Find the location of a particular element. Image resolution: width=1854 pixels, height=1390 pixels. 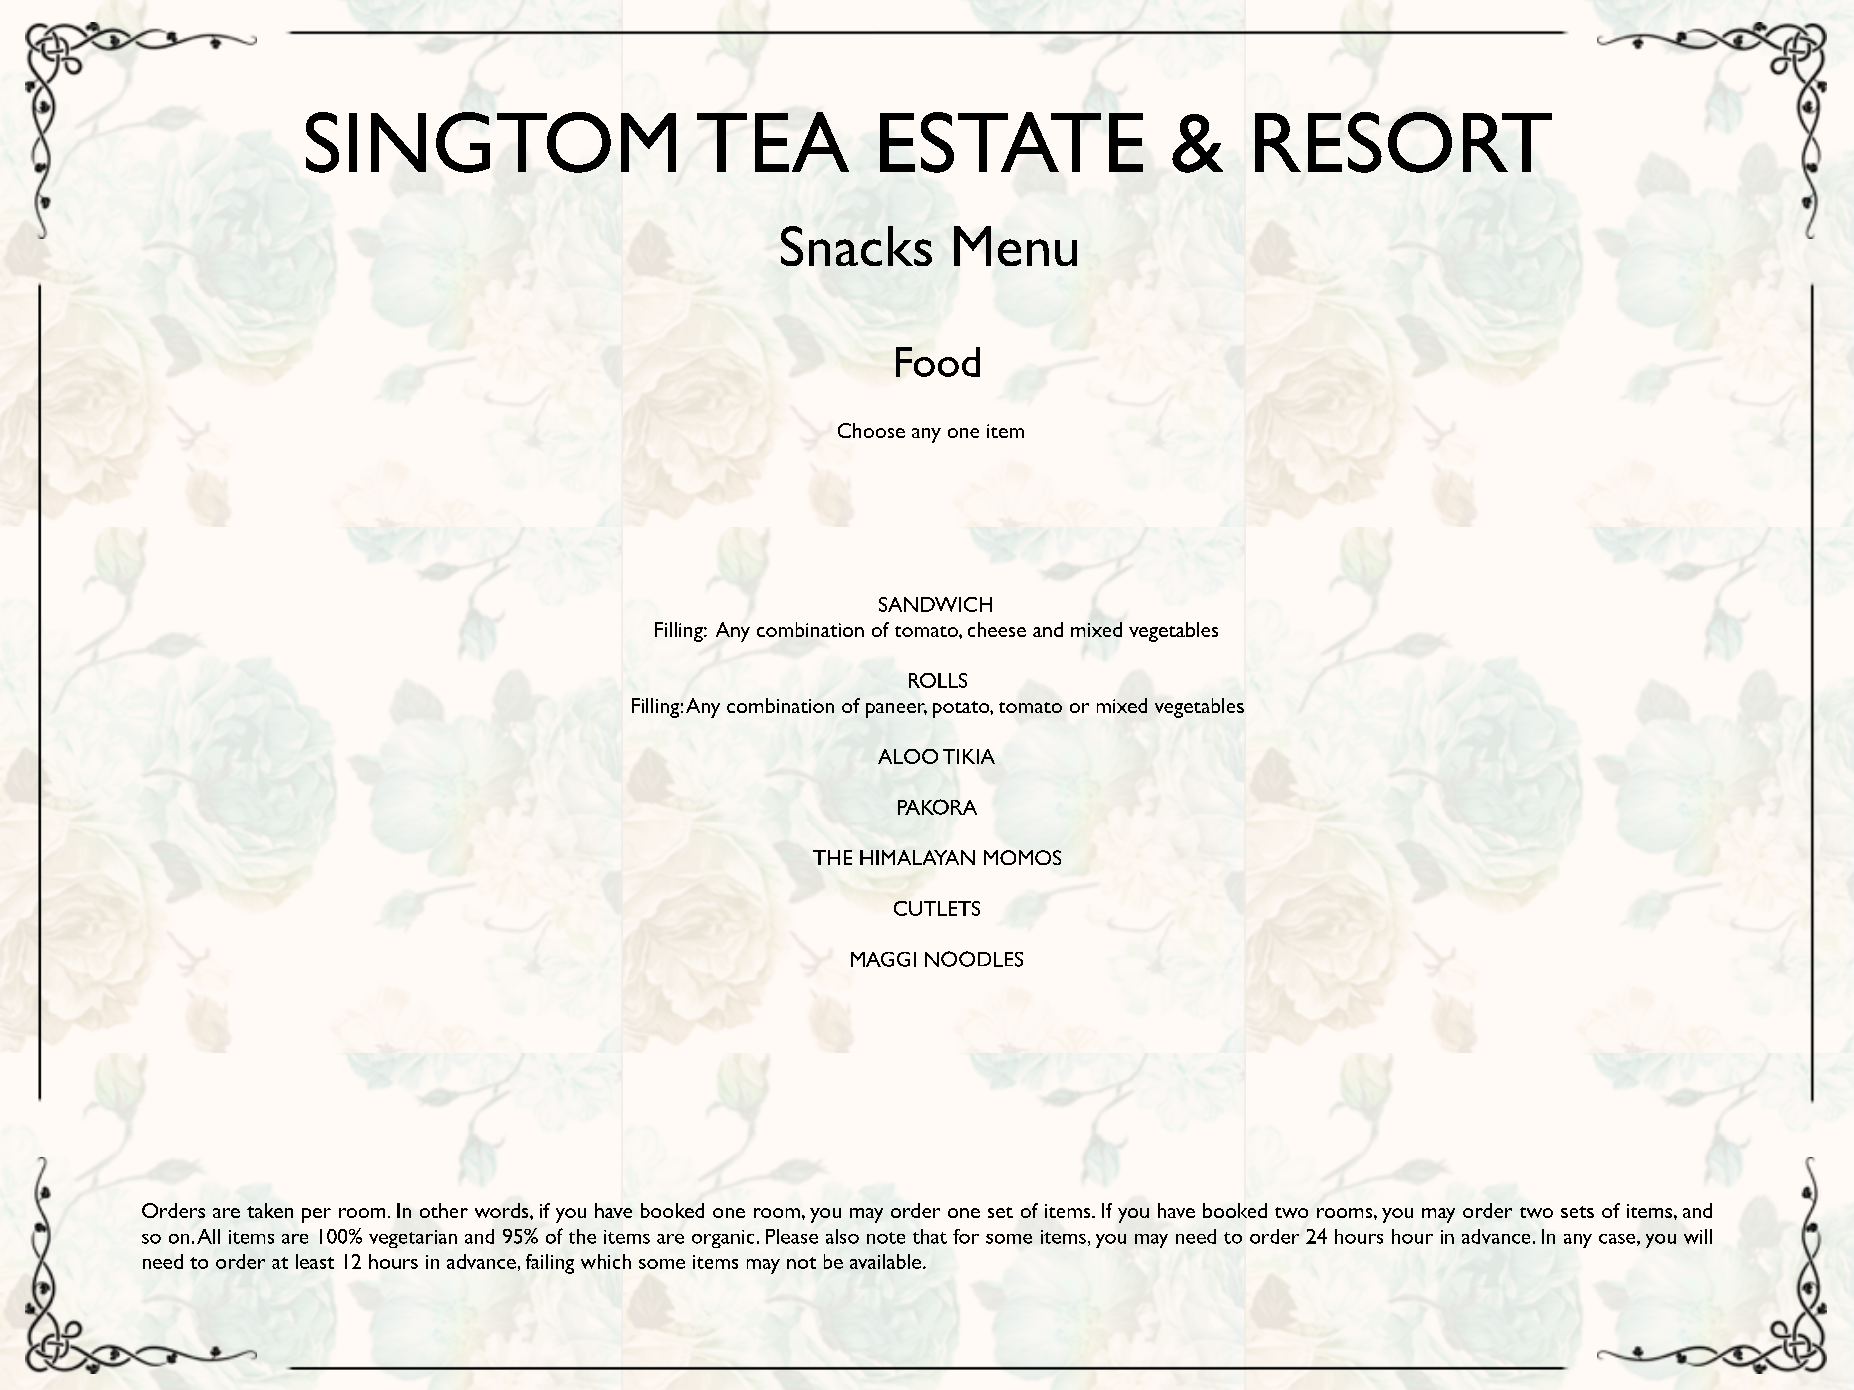

SANDWICH is located at coordinates (935, 604).
